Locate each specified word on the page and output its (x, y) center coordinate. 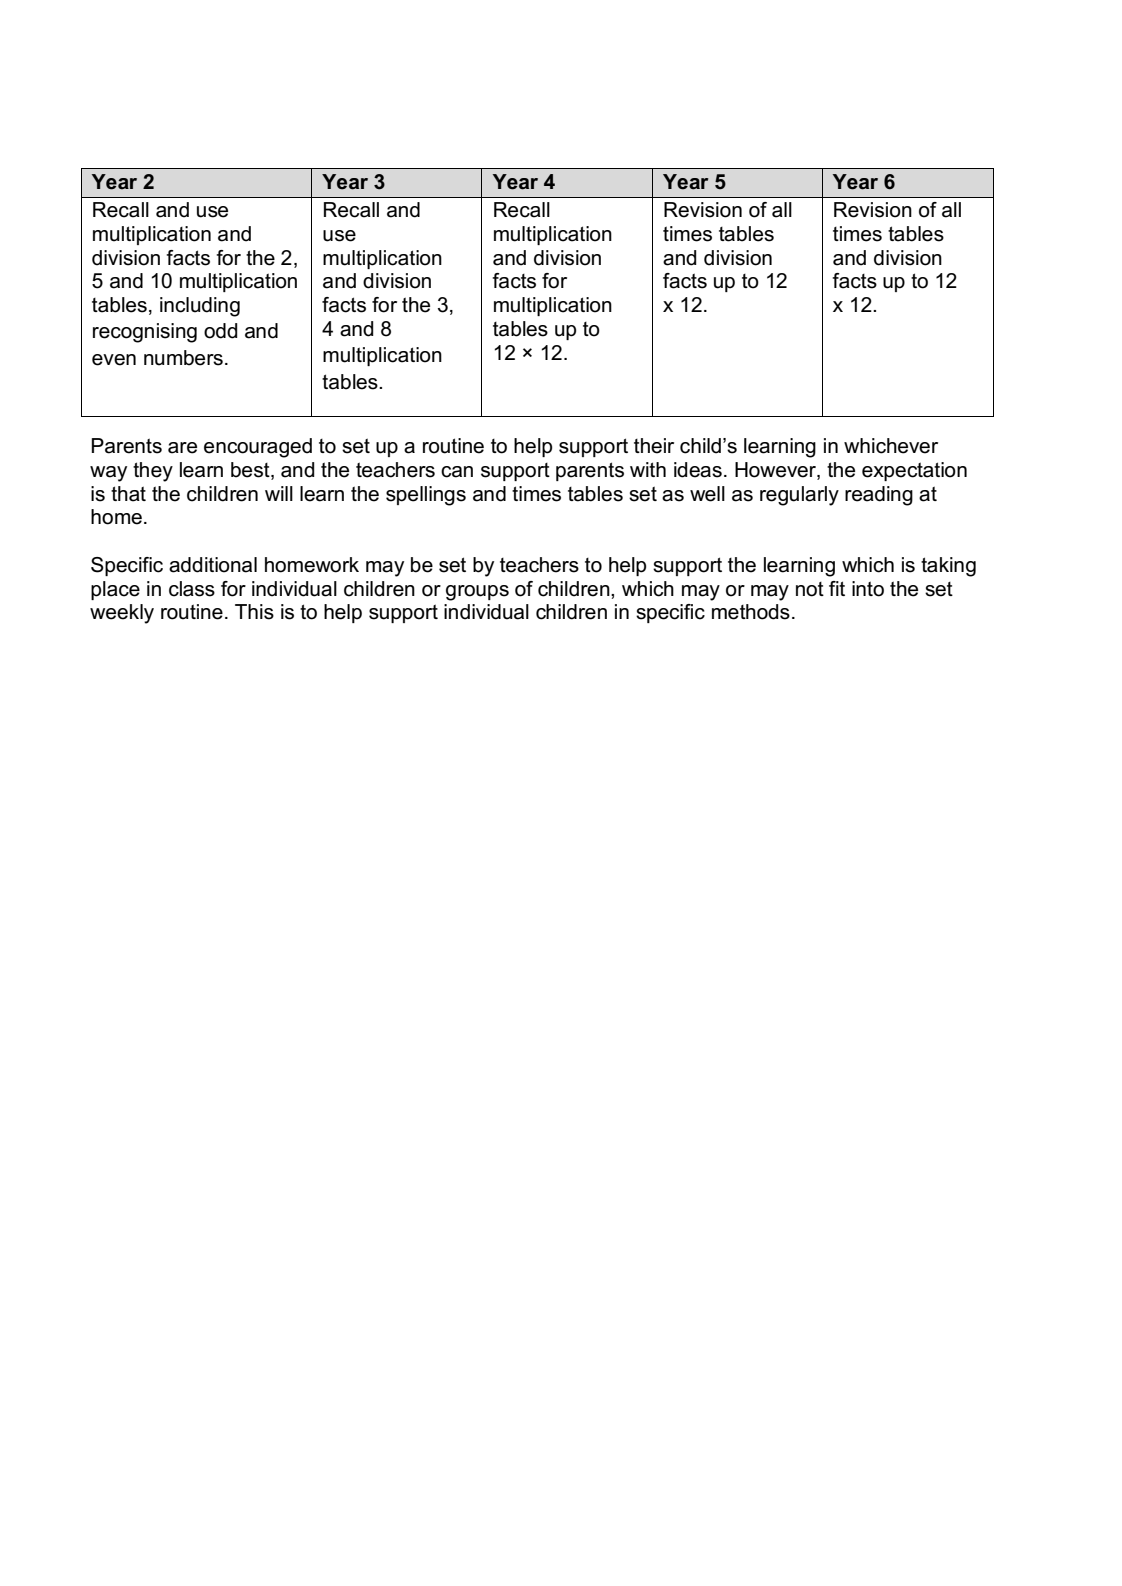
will (279, 493)
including (200, 307)
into (868, 589)
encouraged (258, 448)
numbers (183, 358)
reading (879, 496)
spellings (426, 496)
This (254, 612)
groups (477, 593)
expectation (914, 471)
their (654, 446)
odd (220, 331)
